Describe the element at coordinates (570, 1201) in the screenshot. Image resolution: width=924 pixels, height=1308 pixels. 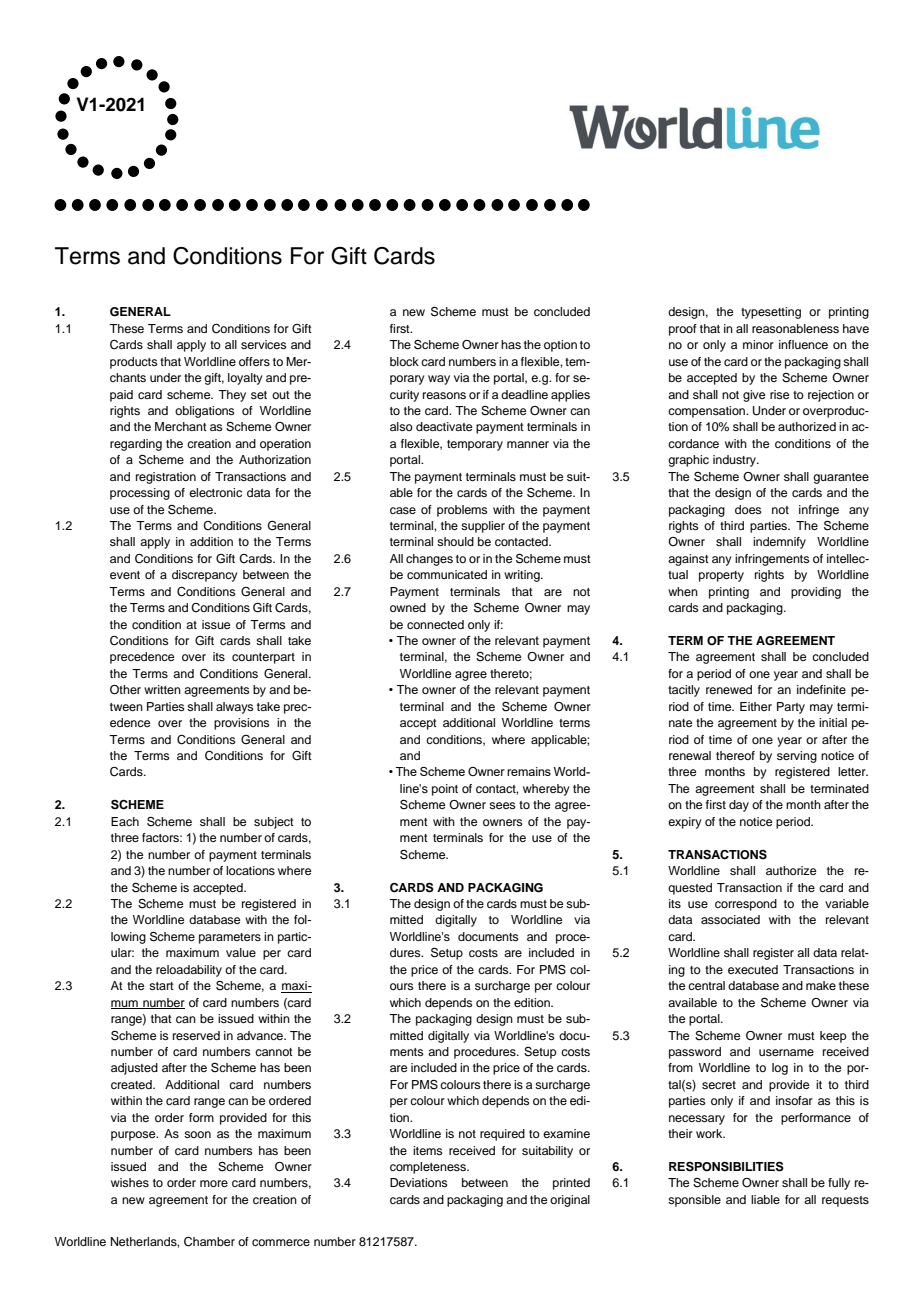
I see `original` at that location.
